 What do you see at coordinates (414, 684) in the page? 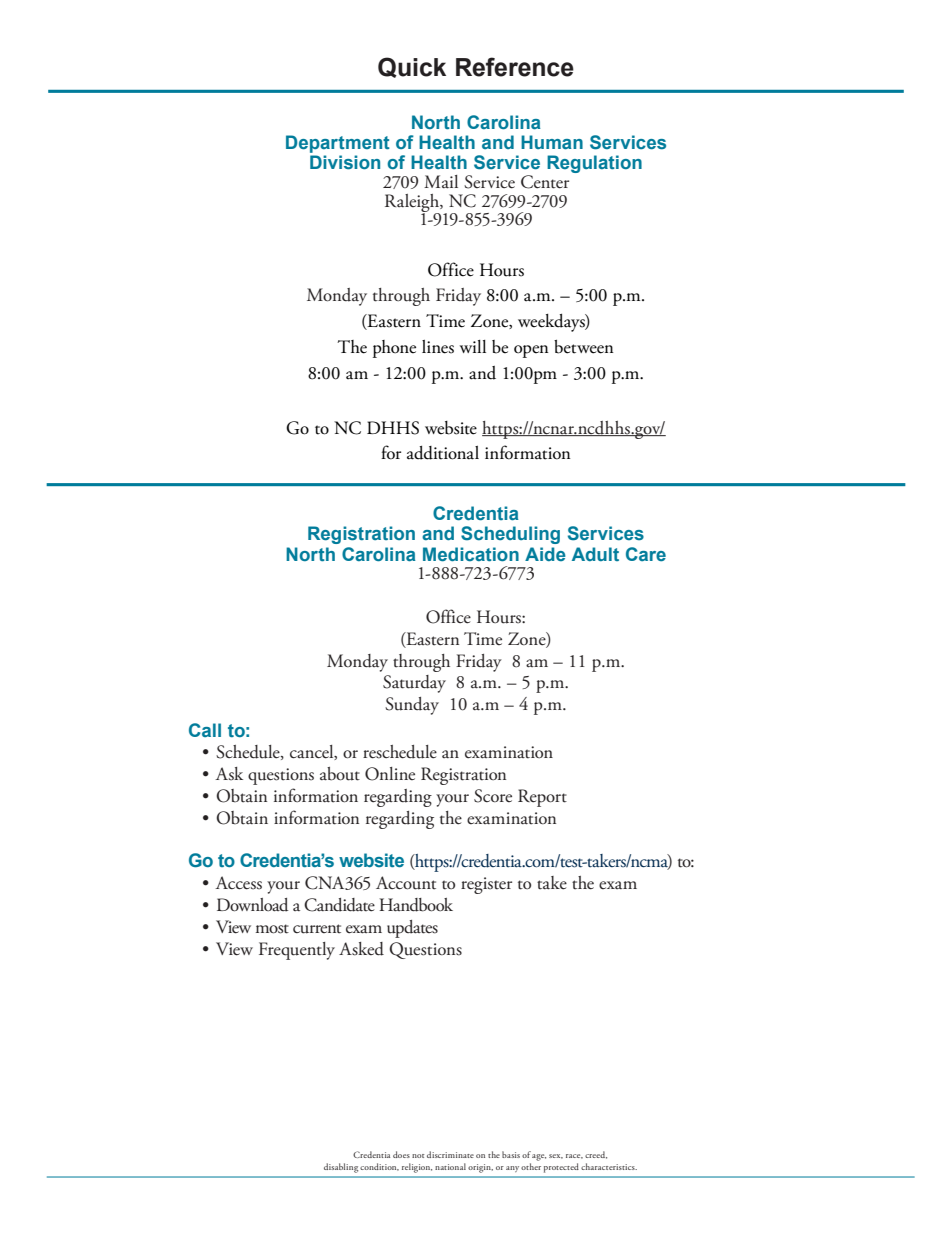
I see `Saturday` at bounding box center [414, 684].
